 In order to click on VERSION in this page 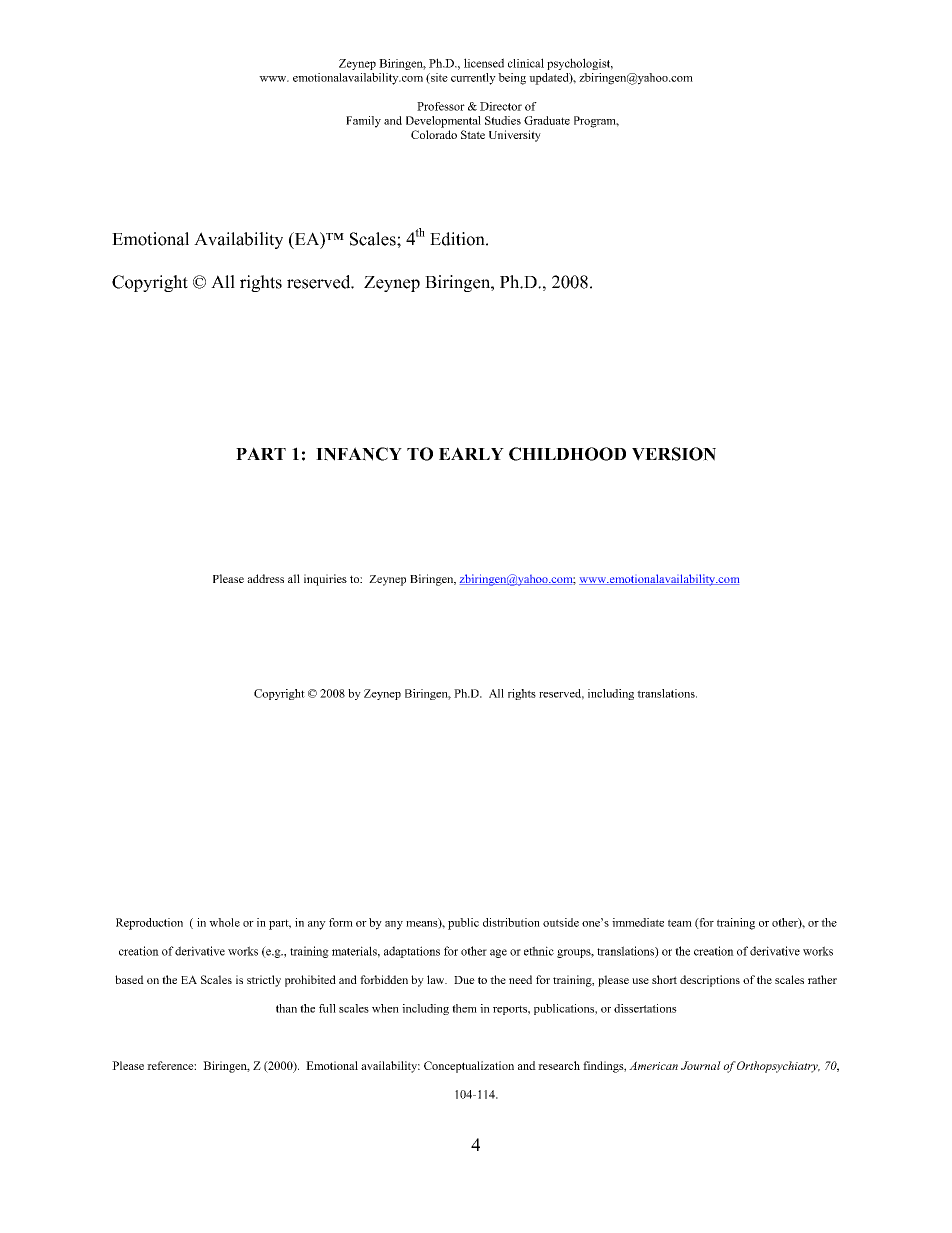, I will do `click(674, 454)`.
